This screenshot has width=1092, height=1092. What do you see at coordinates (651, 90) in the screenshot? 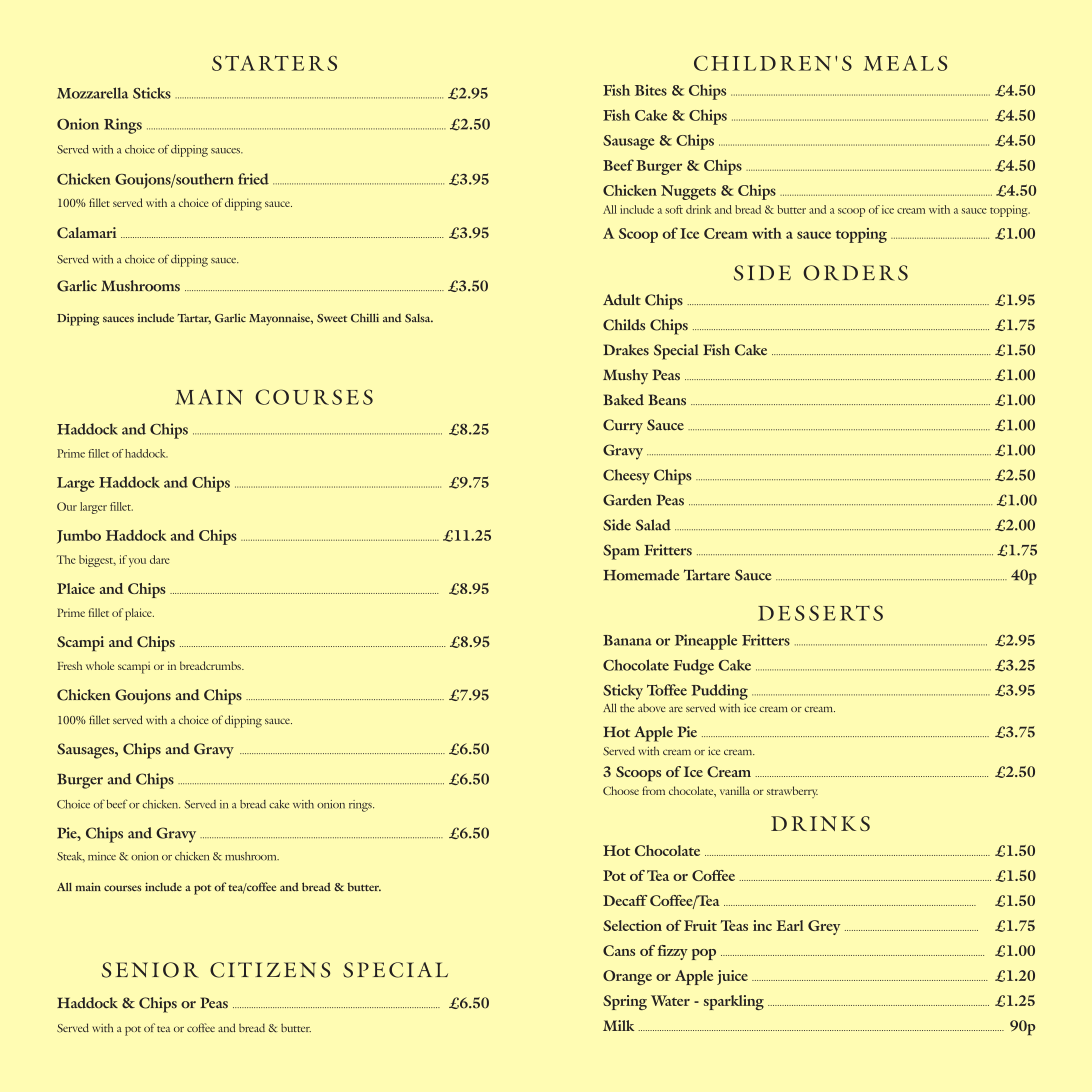
I see `Bites` at bounding box center [651, 90].
